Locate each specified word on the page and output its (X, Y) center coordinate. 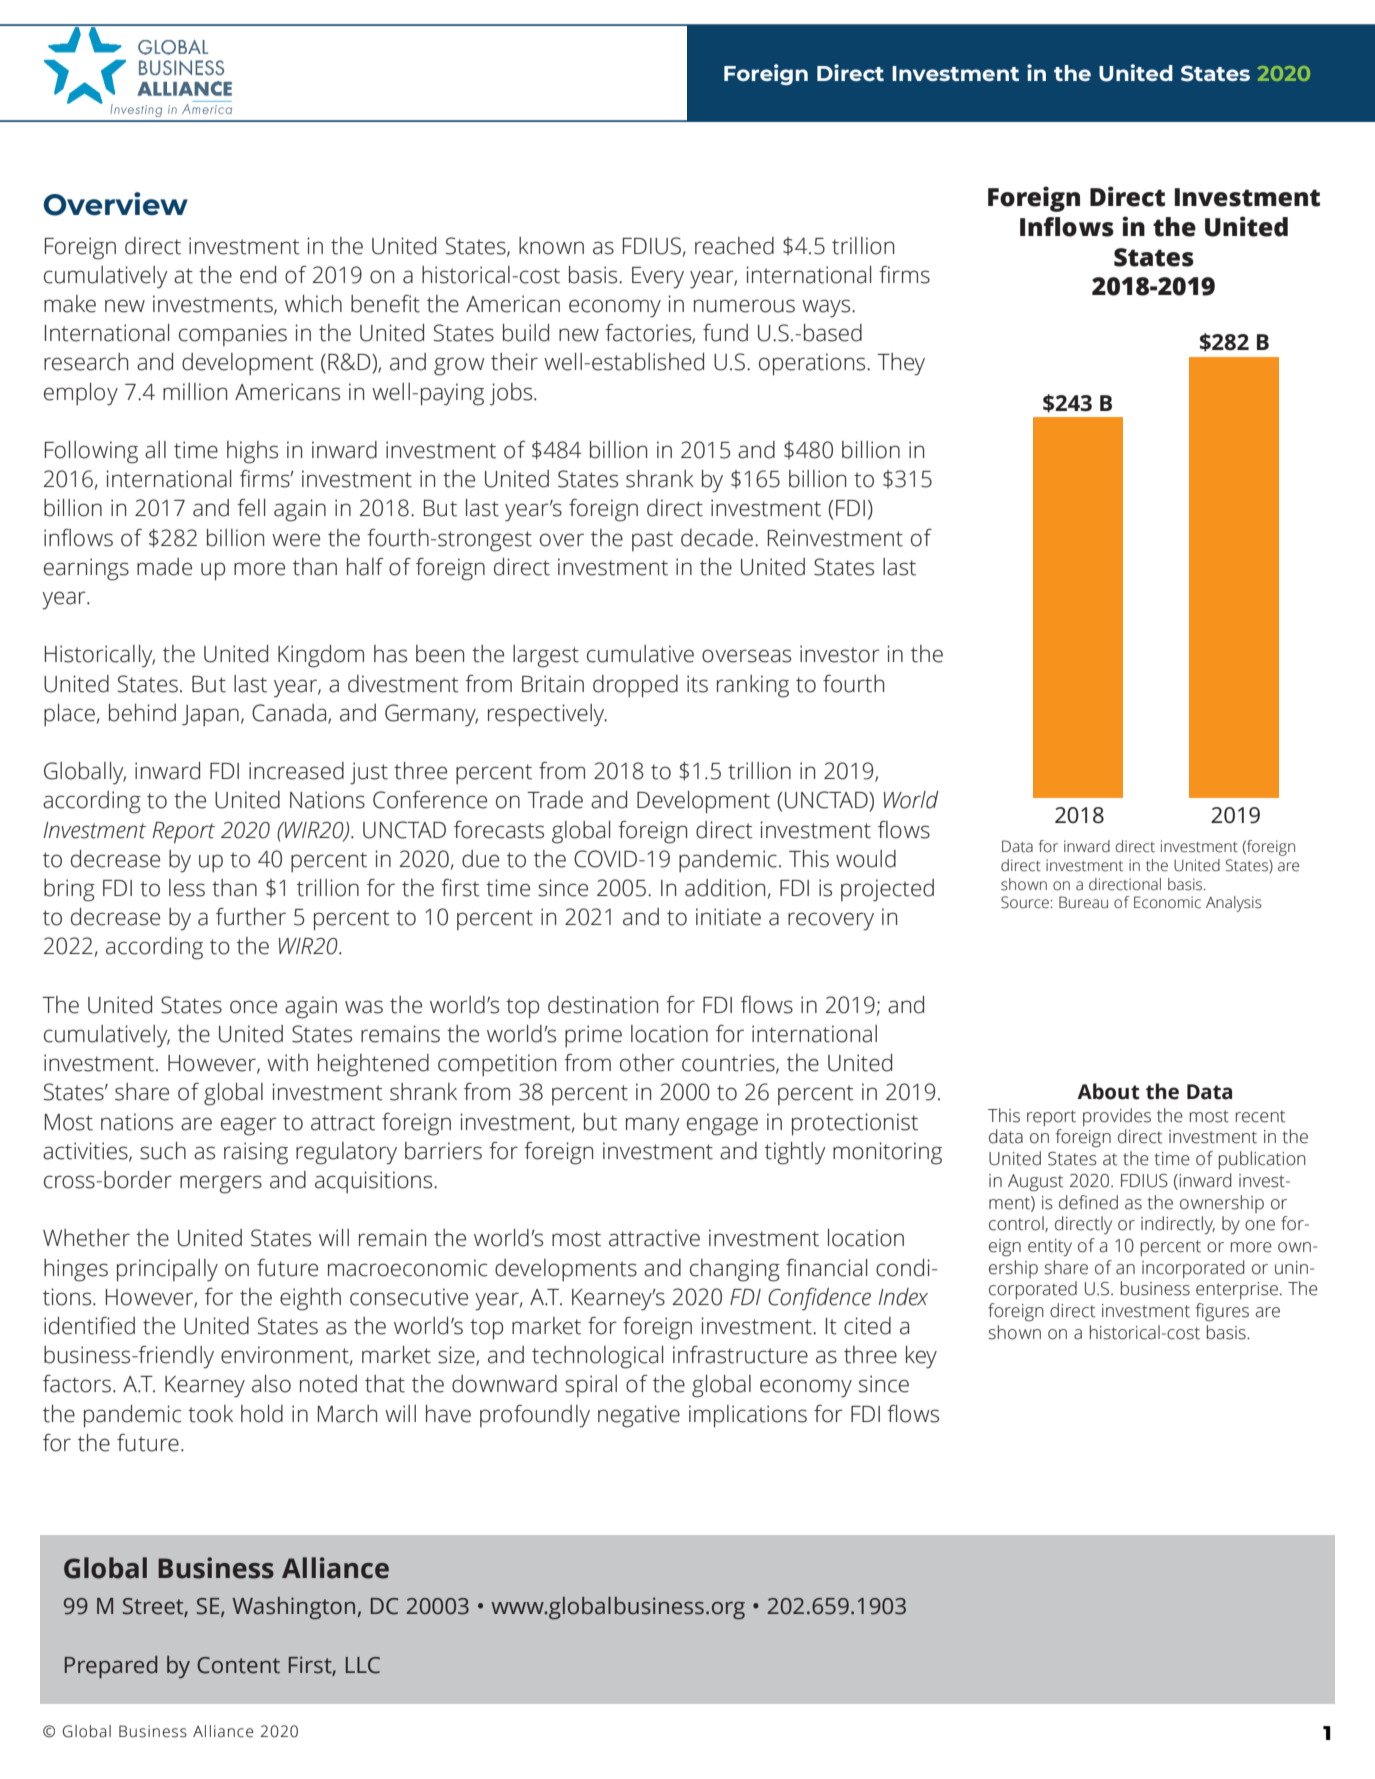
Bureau (1083, 902)
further (251, 917)
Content (238, 1665)
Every (658, 278)
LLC (363, 1665)
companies (233, 335)
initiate (728, 917)
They (901, 364)
